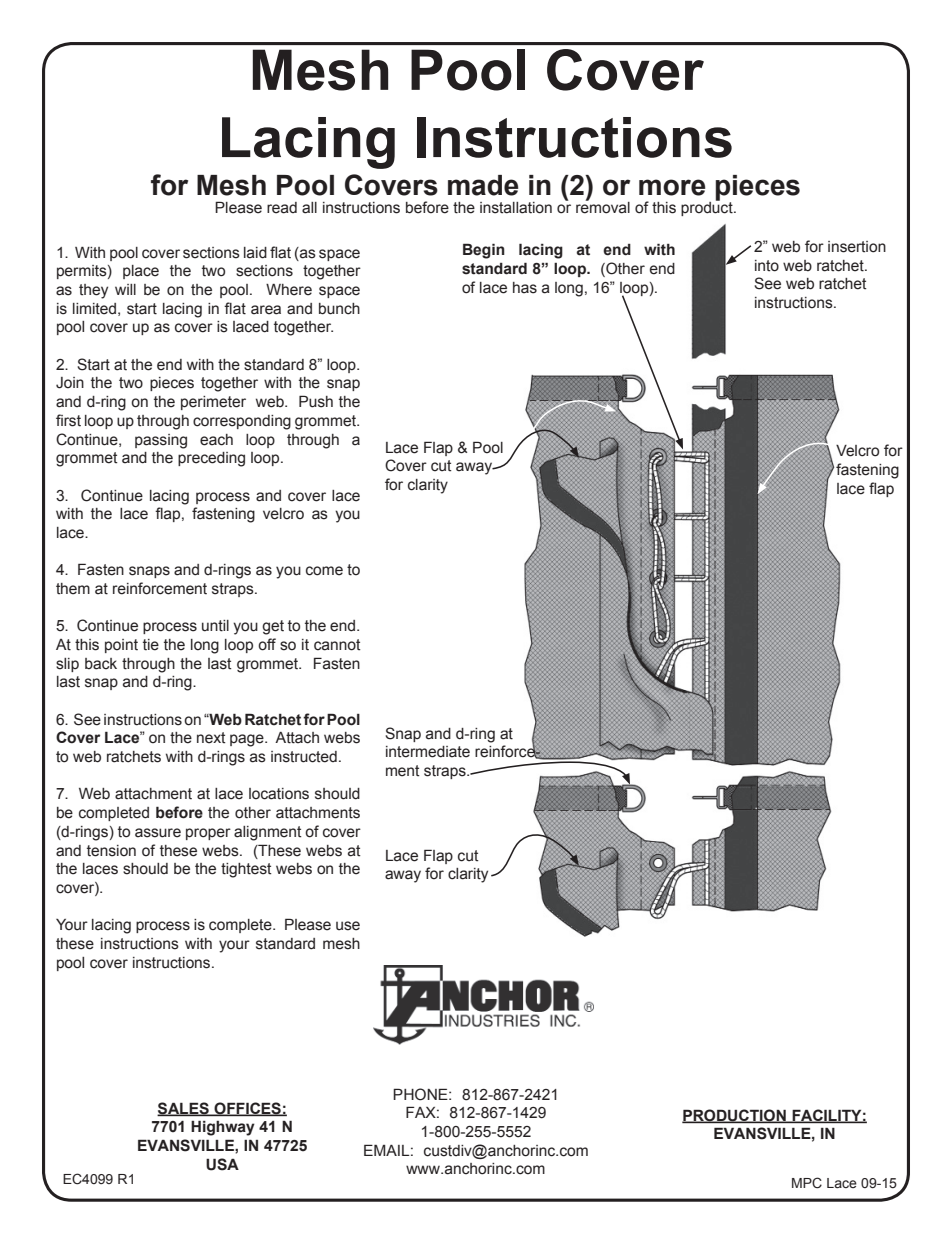 The image size is (952, 1233). Describe the element at coordinates (337, 645) in the image. I see `cannot` at that location.
